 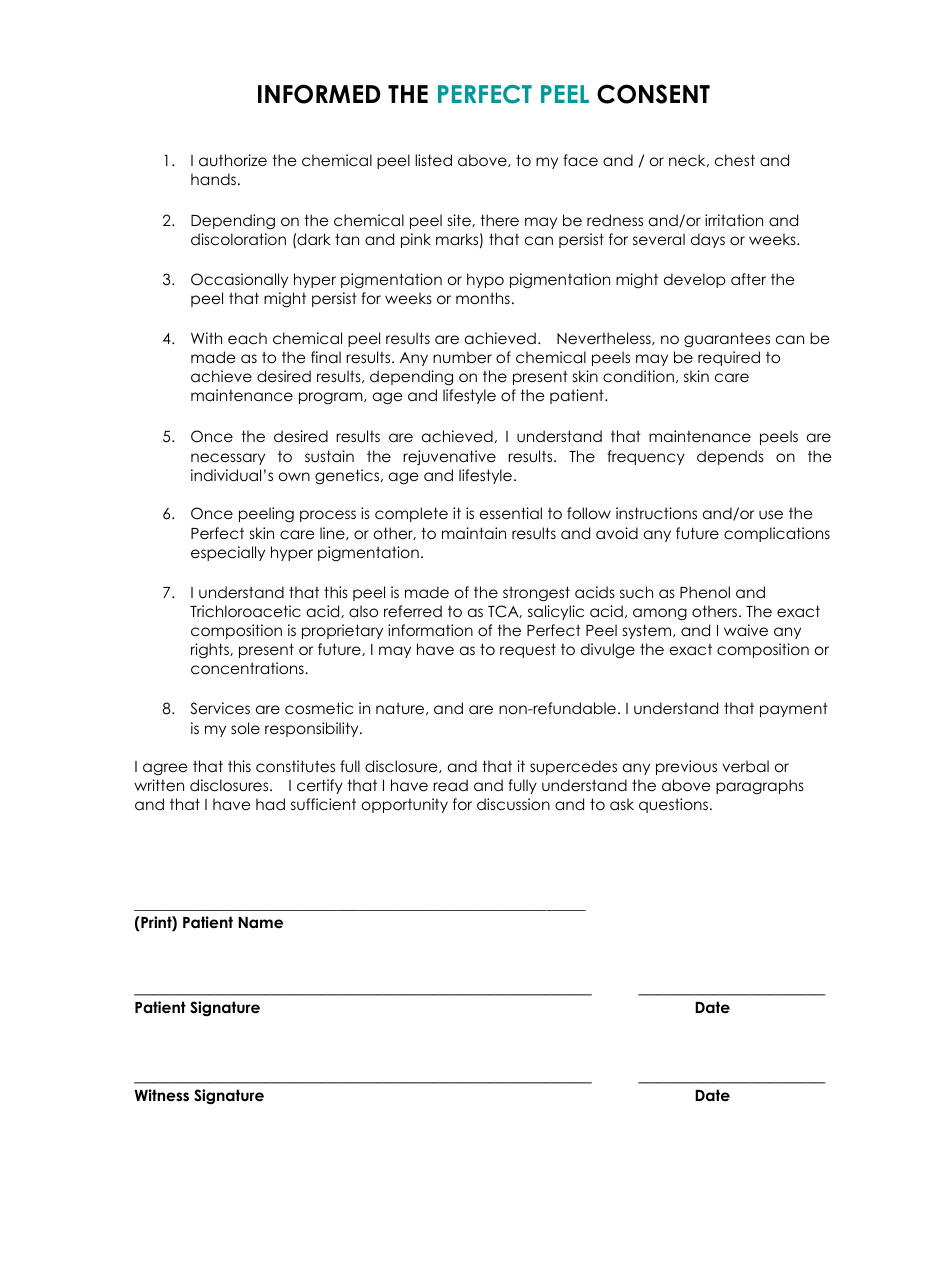 What do you see at coordinates (162, 1095) in the document?
I see `Witness` at bounding box center [162, 1095].
